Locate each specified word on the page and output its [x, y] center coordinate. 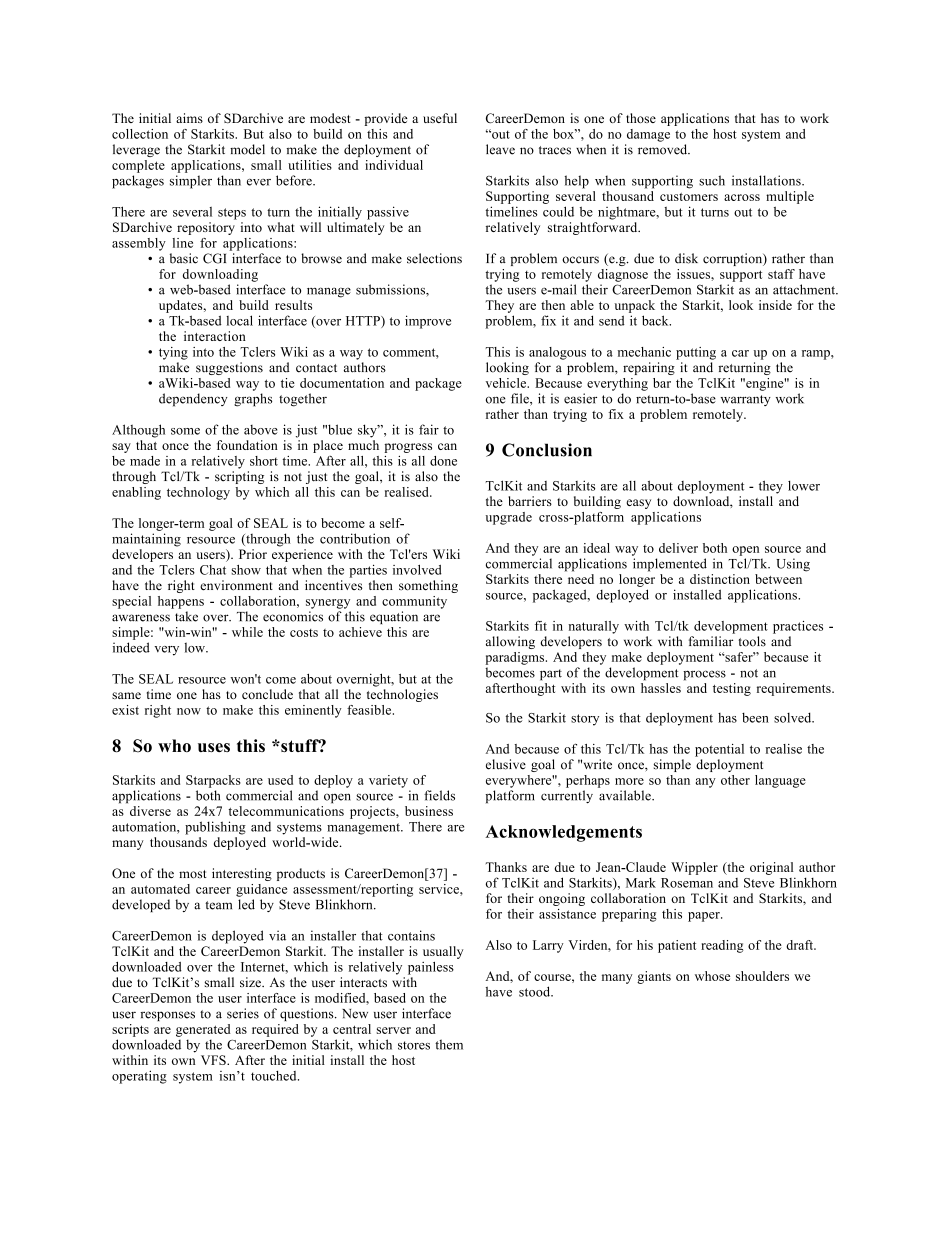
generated [203, 1030]
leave [500, 149]
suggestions [229, 368]
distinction [720, 579]
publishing [215, 828]
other [735, 780]
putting [696, 353]
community [414, 602]
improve [428, 322]
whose [712, 976]
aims [189, 118]
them [449, 1044]
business [429, 811]
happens [181, 602]
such [712, 180]
